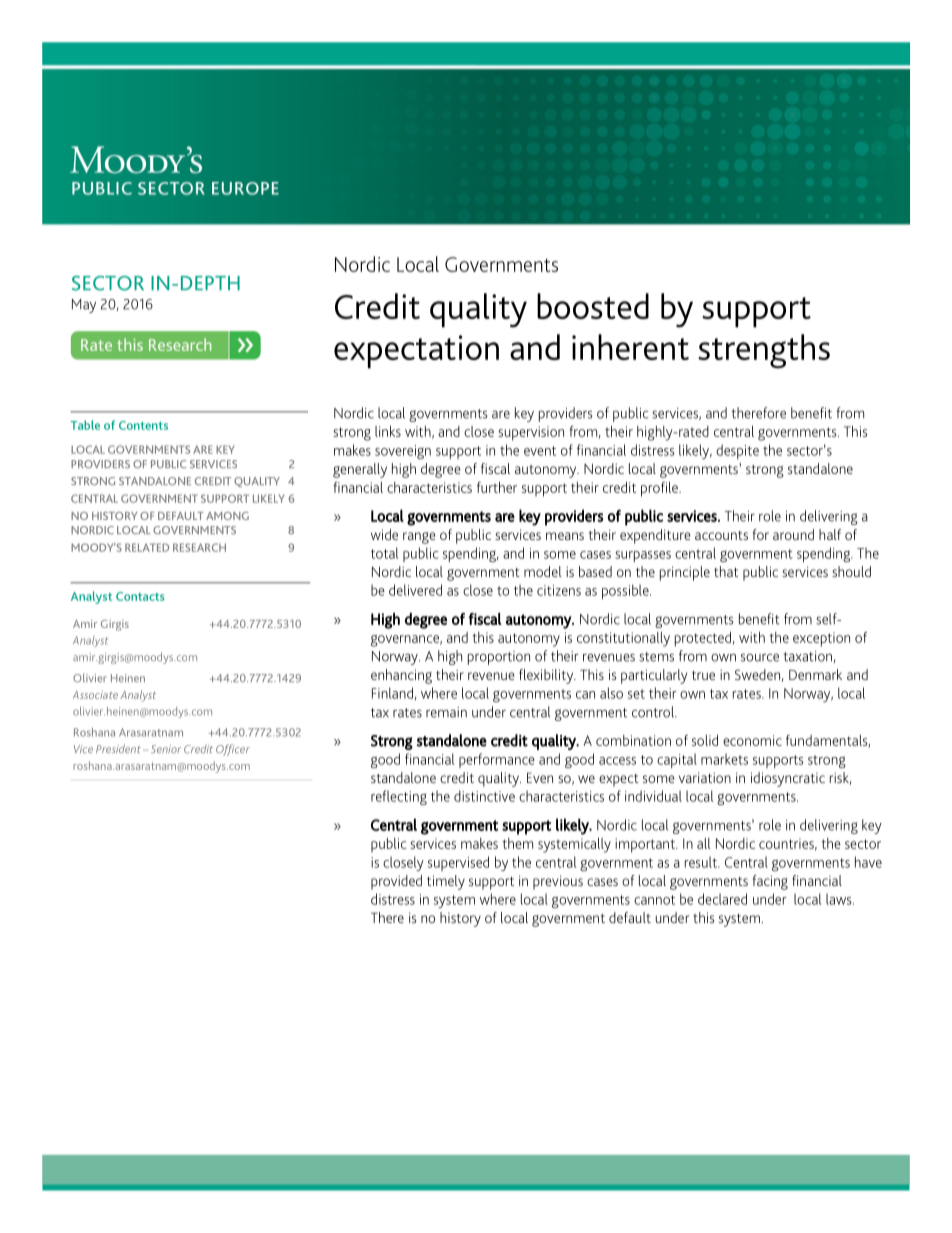 The height and width of the document is (1233, 952). Describe the element at coordinates (764, 351) in the document. I see `strengths` at that location.
